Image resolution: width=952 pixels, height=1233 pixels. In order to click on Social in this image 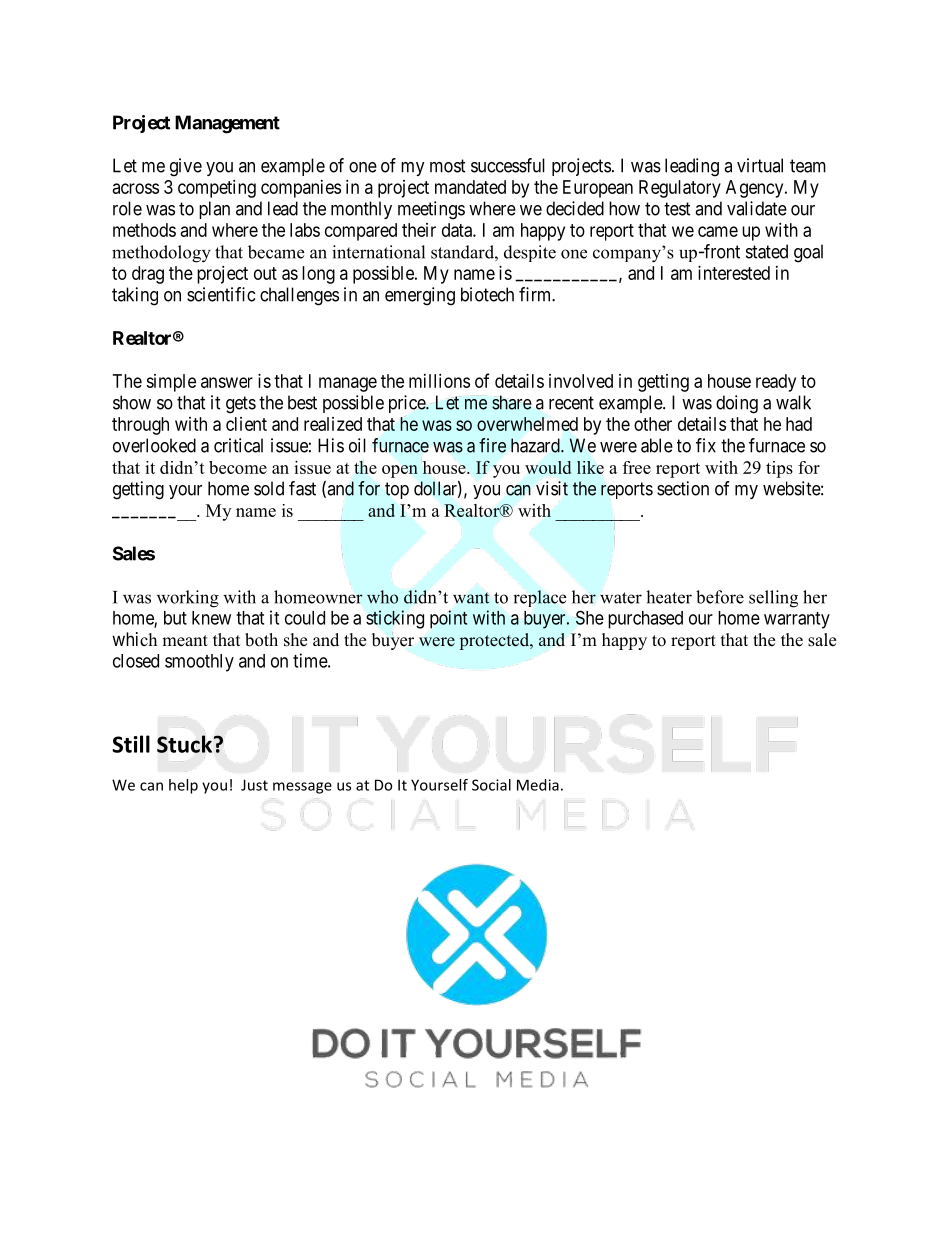, I will do `click(491, 785)`.
